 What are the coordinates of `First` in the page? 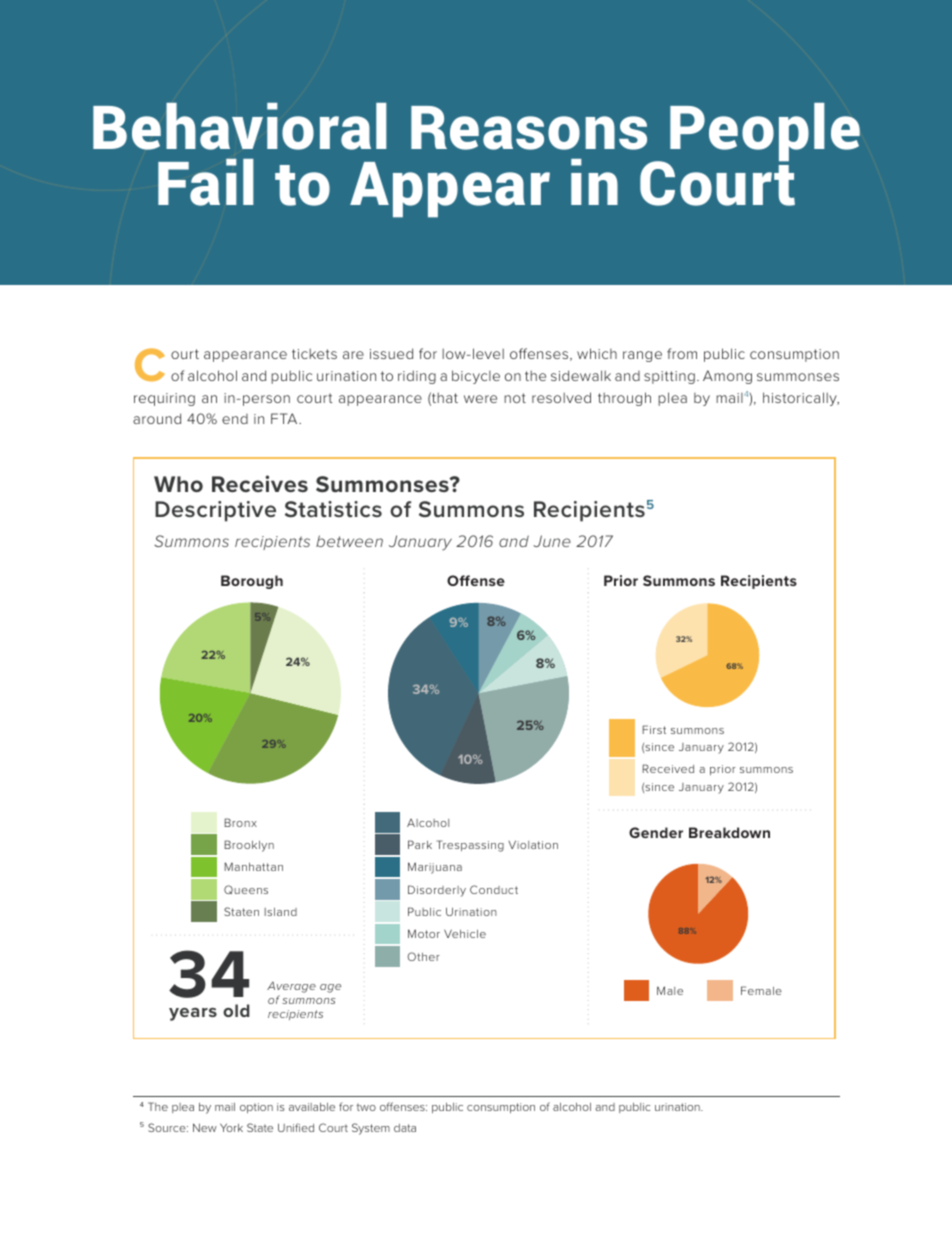 It's located at (654, 729).
